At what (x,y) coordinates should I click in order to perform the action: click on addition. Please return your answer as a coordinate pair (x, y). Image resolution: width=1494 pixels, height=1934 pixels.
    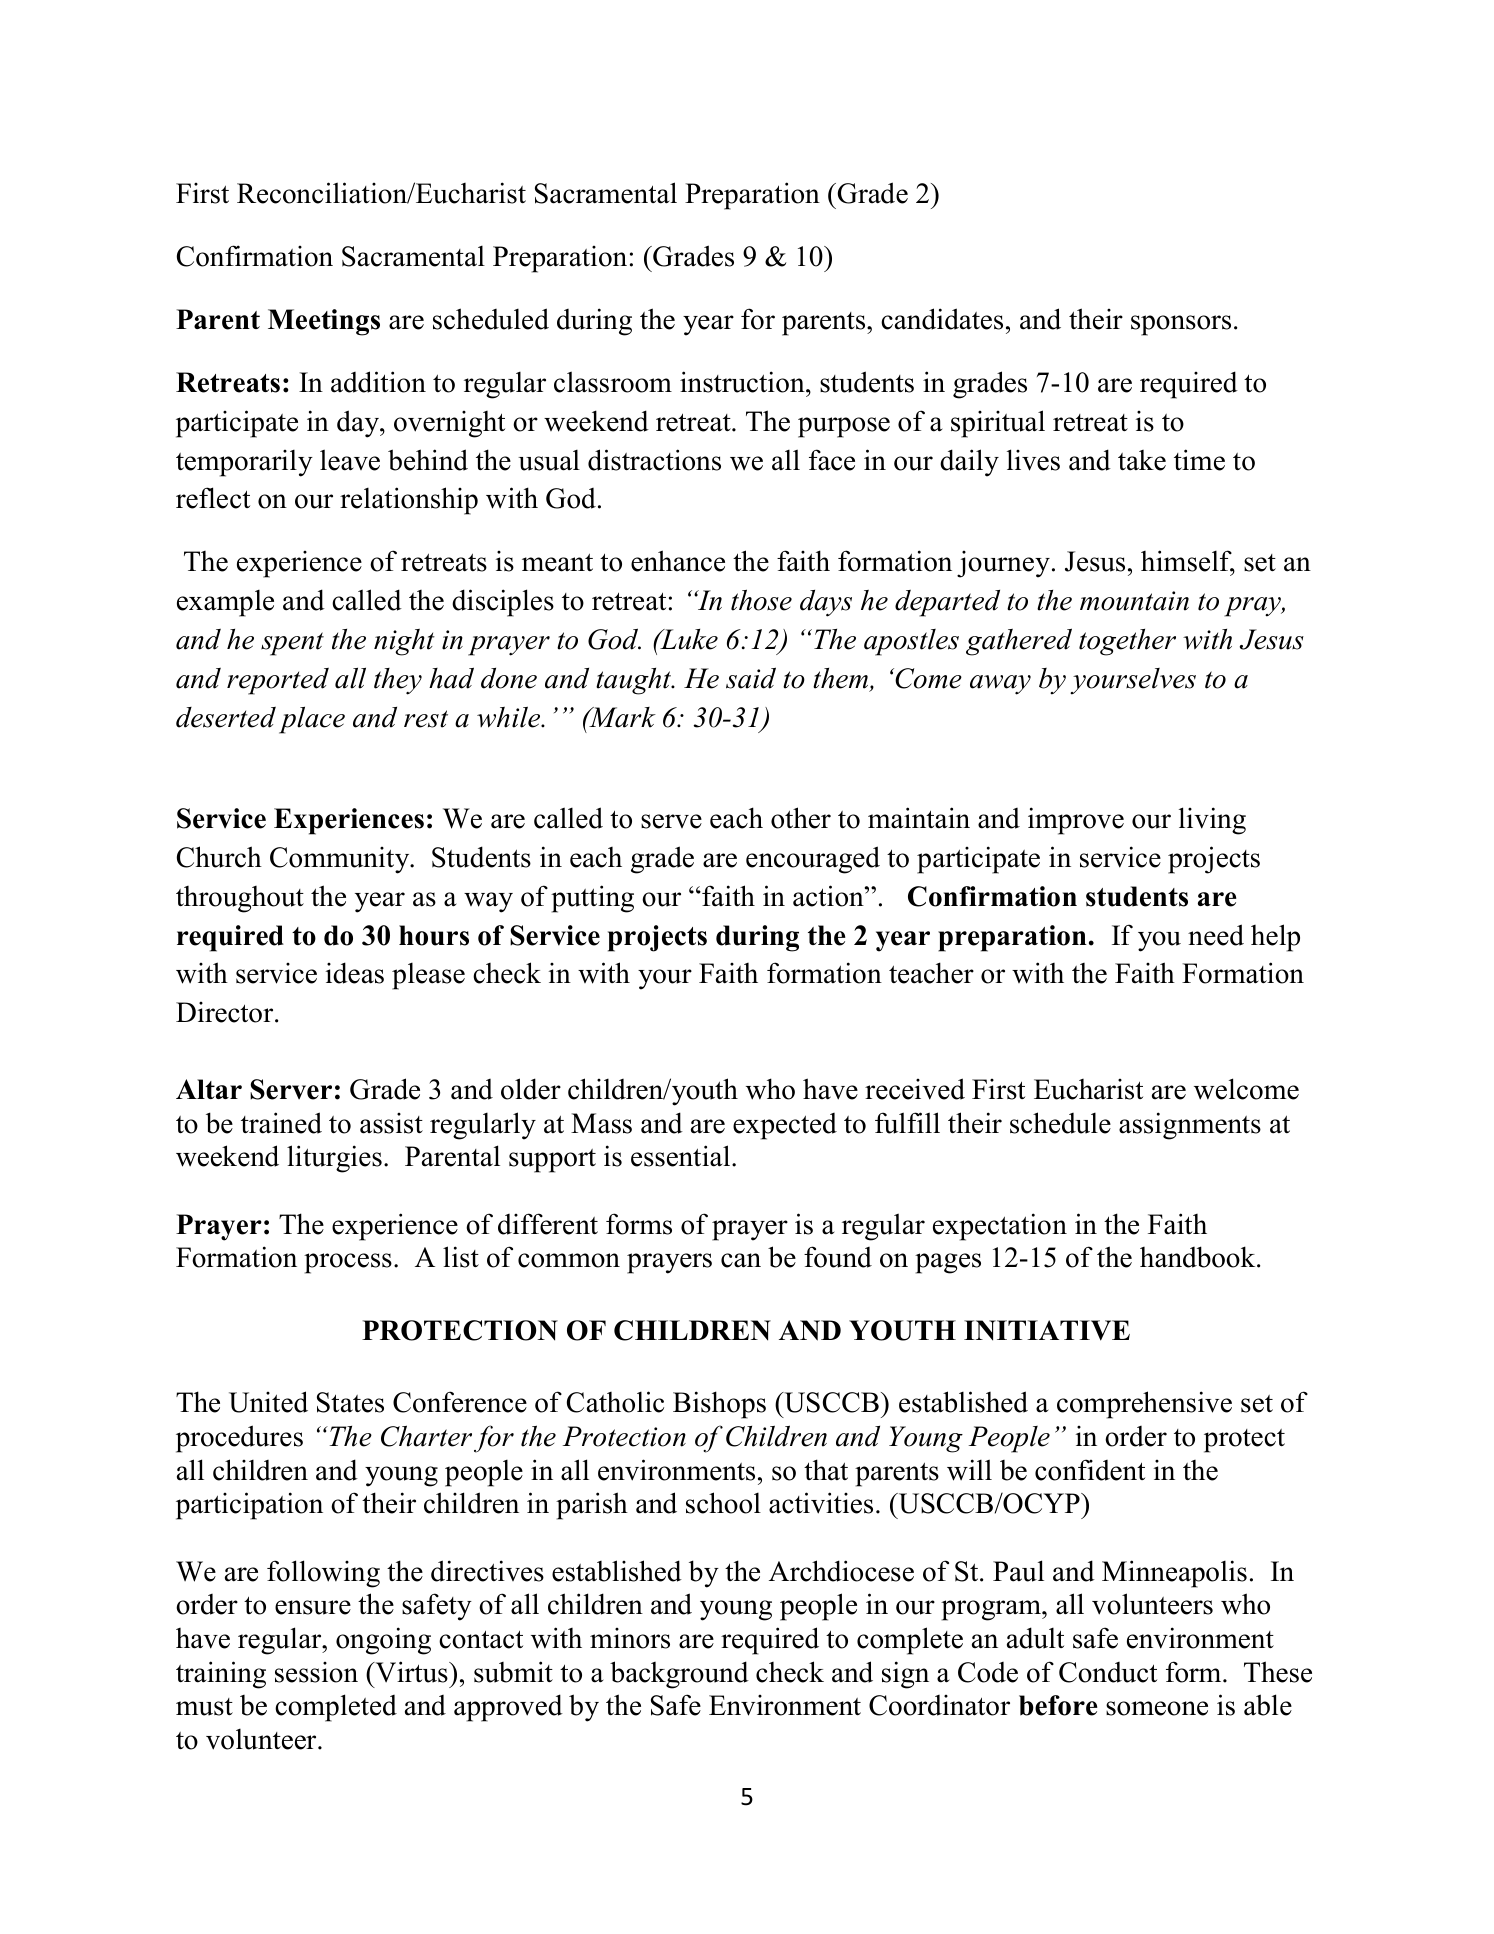
    Looking at the image, I should click on (378, 382).
